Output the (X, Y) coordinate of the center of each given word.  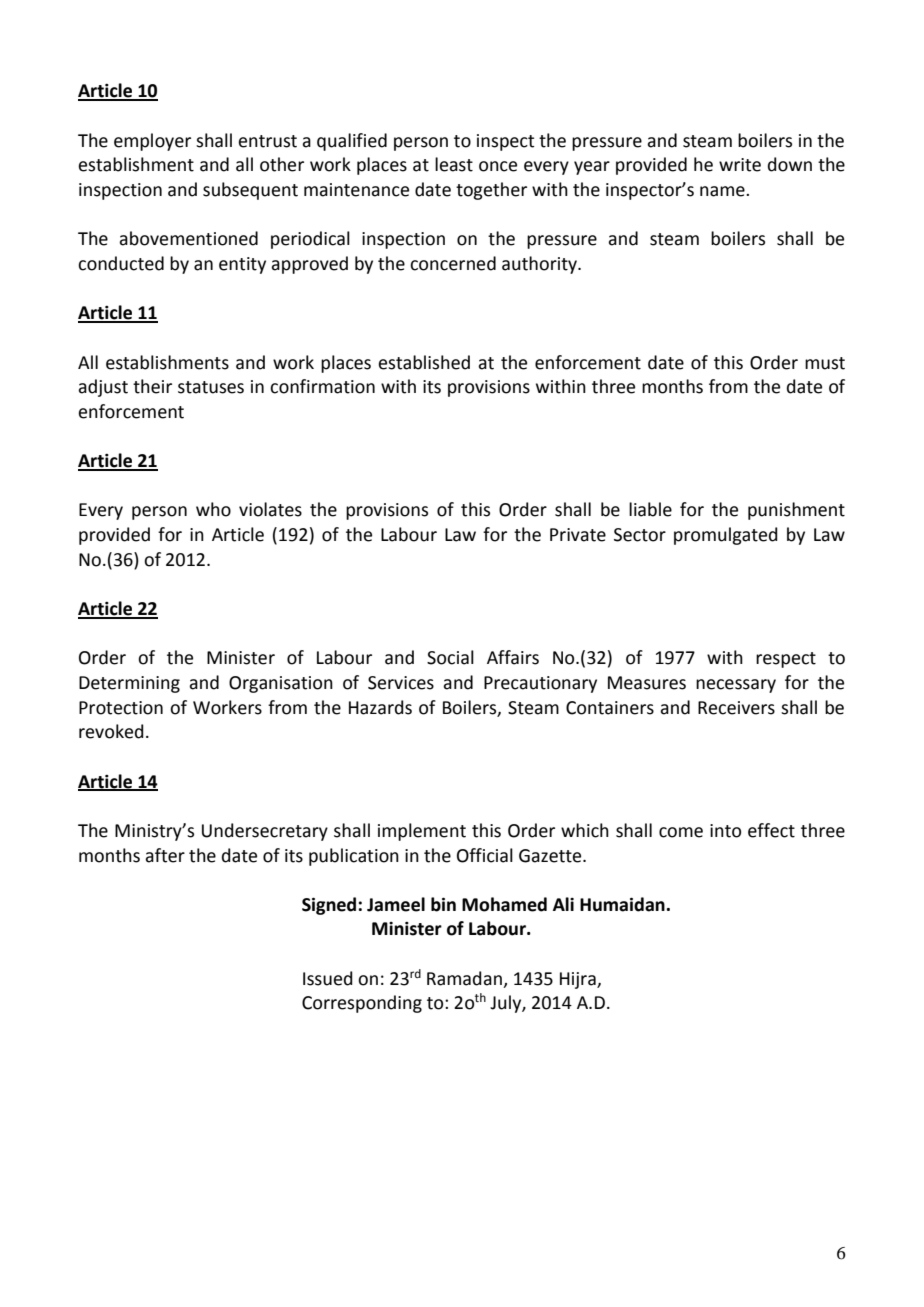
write (740, 165)
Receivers (736, 708)
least (454, 164)
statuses (211, 387)
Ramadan (464, 978)
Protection (121, 708)
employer (152, 142)
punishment (796, 511)
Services (401, 683)
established (424, 362)
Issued (328, 978)
